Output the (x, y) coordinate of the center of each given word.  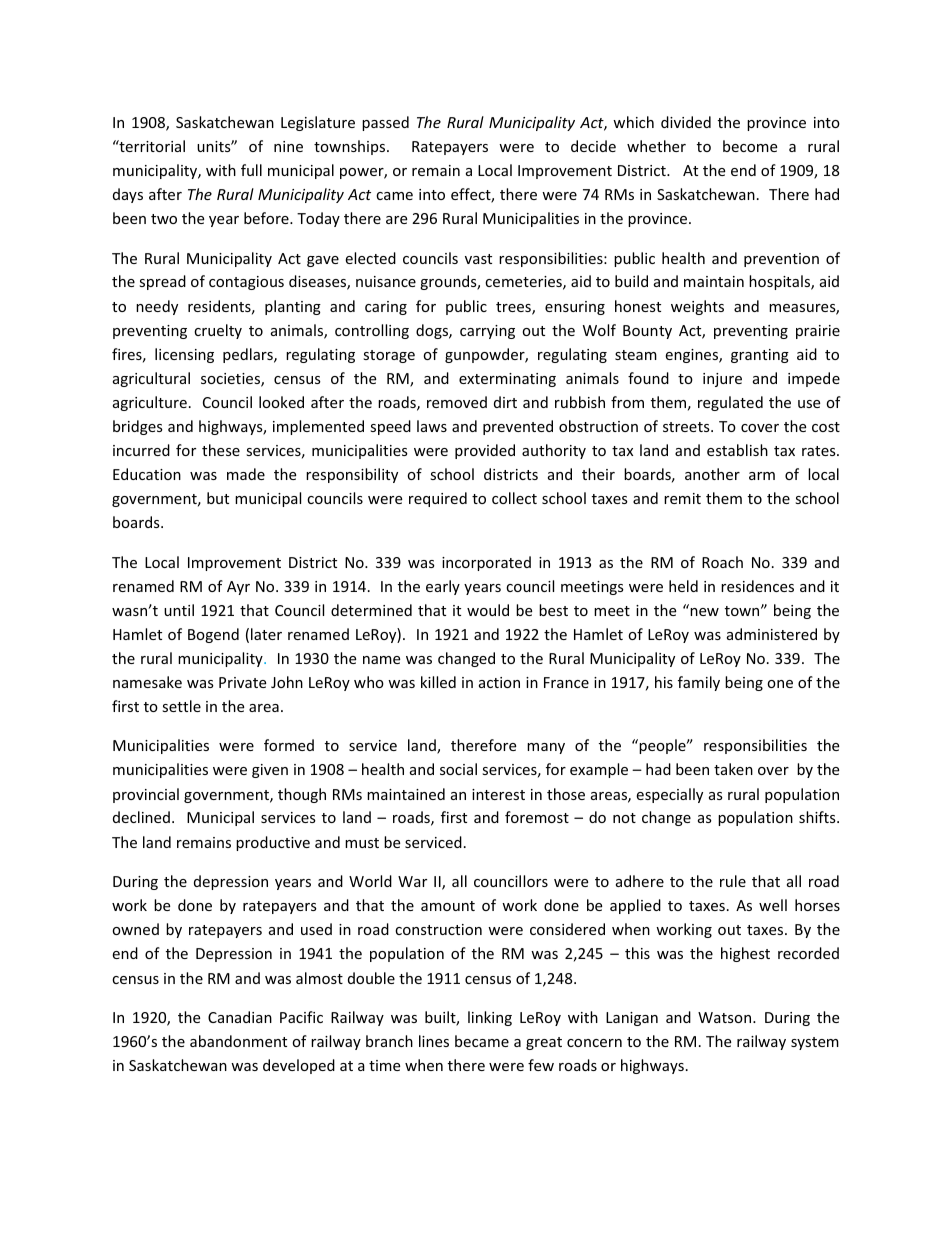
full (251, 170)
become (750, 146)
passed (385, 123)
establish (737, 450)
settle (181, 706)
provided (485, 451)
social (458, 769)
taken (733, 769)
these (221, 450)
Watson (726, 1017)
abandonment (238, 1041)
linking (490, 1018)
